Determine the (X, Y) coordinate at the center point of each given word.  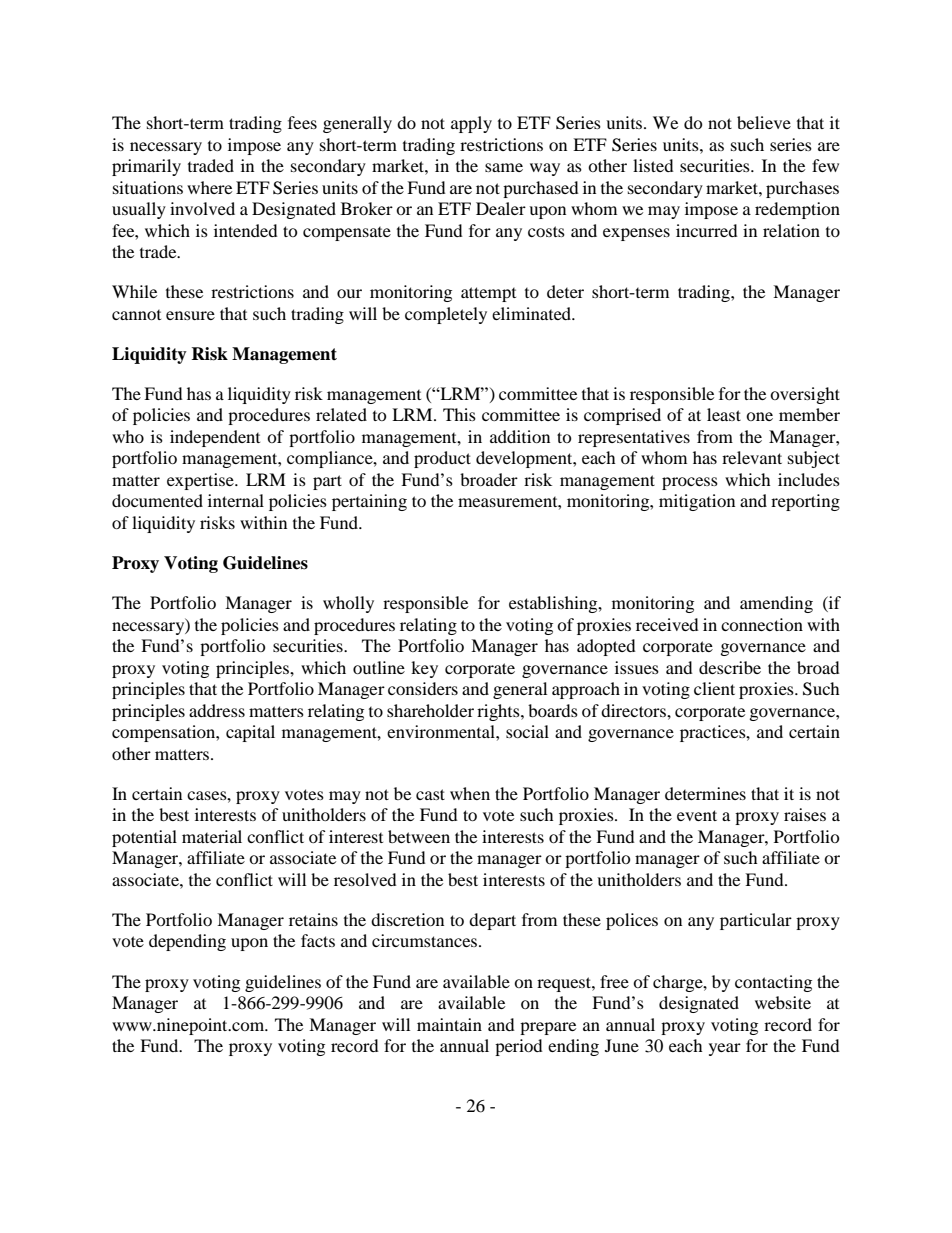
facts (318, 940)
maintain (449, 1024)
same (504, 167)
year (725, 1049)
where (209, 187)
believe (764, 122)
